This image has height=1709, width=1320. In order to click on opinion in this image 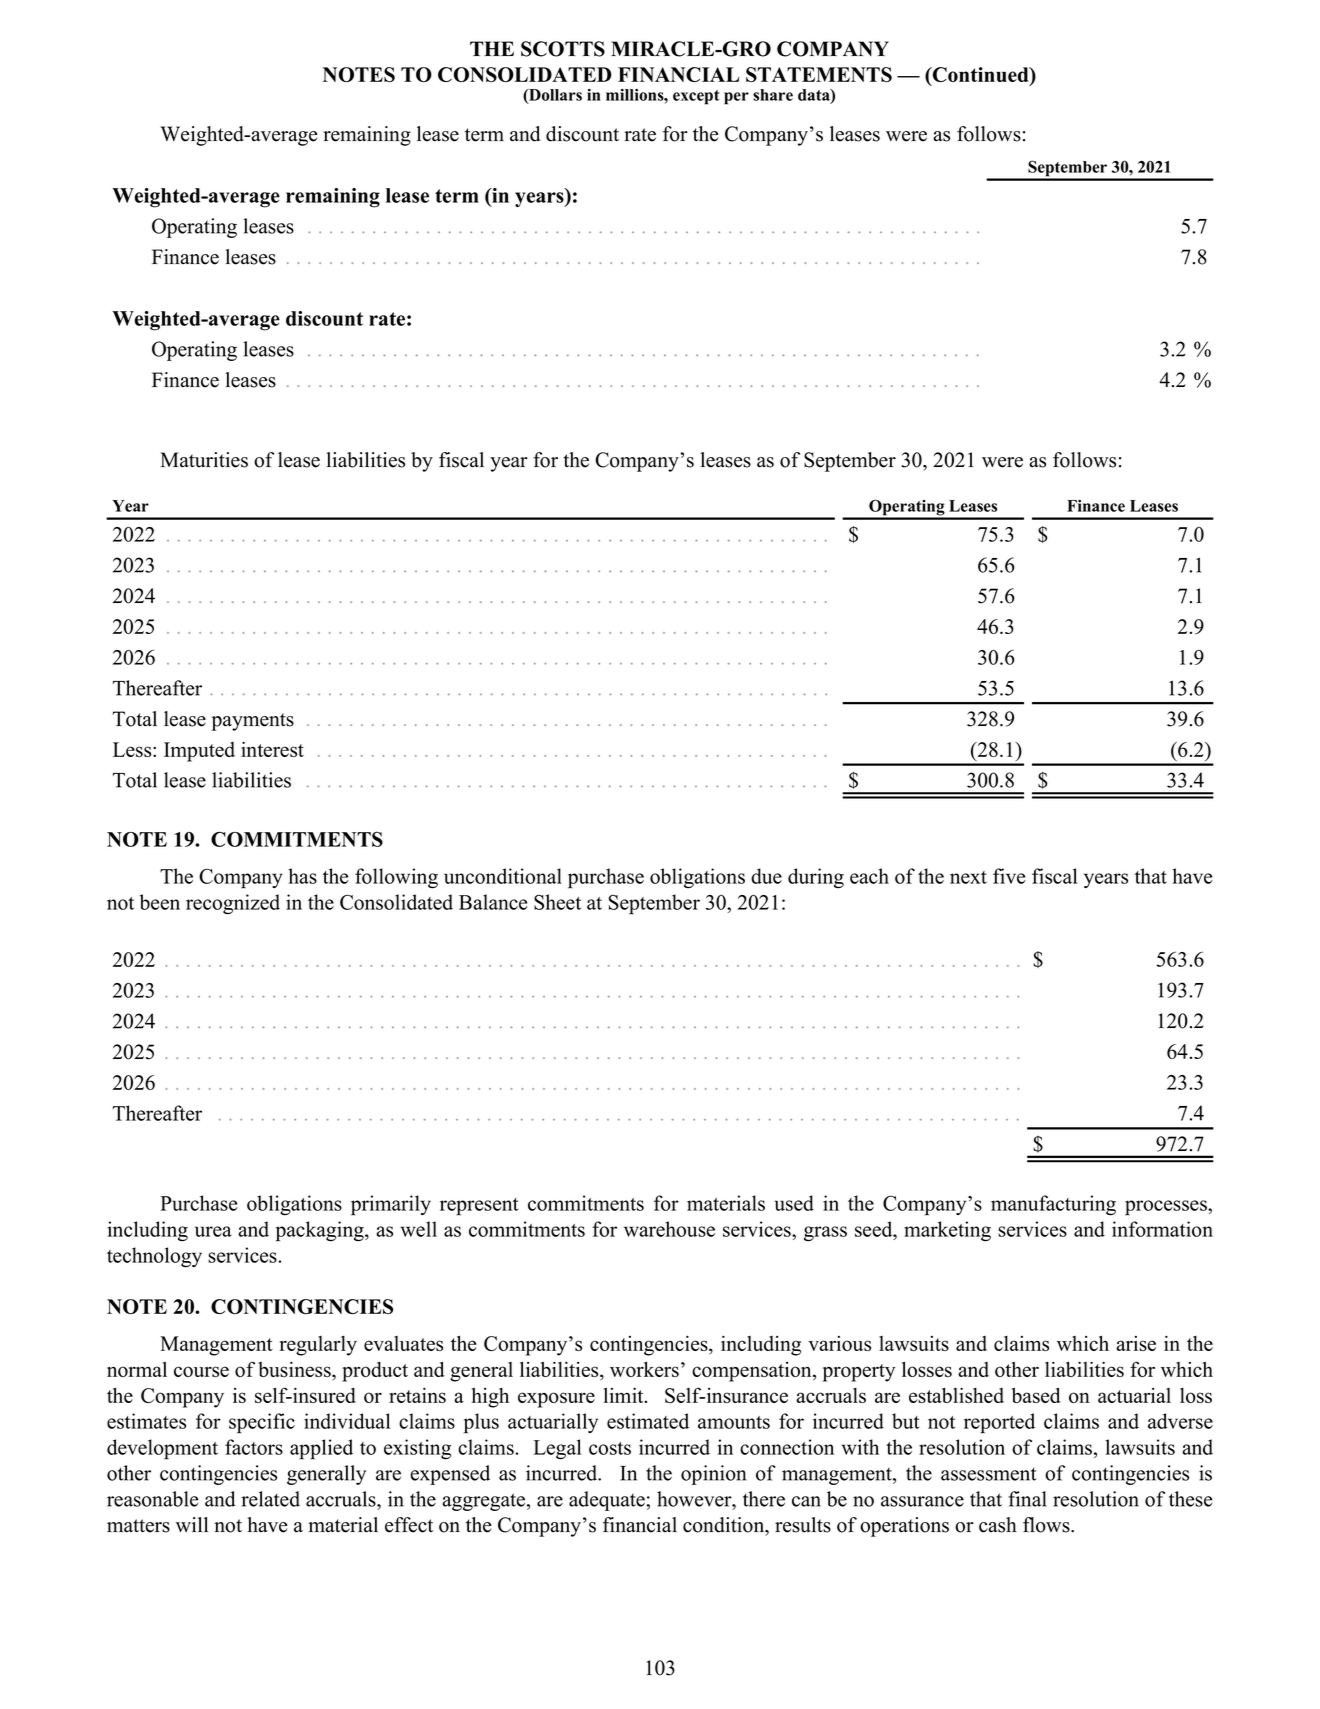, I will do `click(713, 1475)`.
